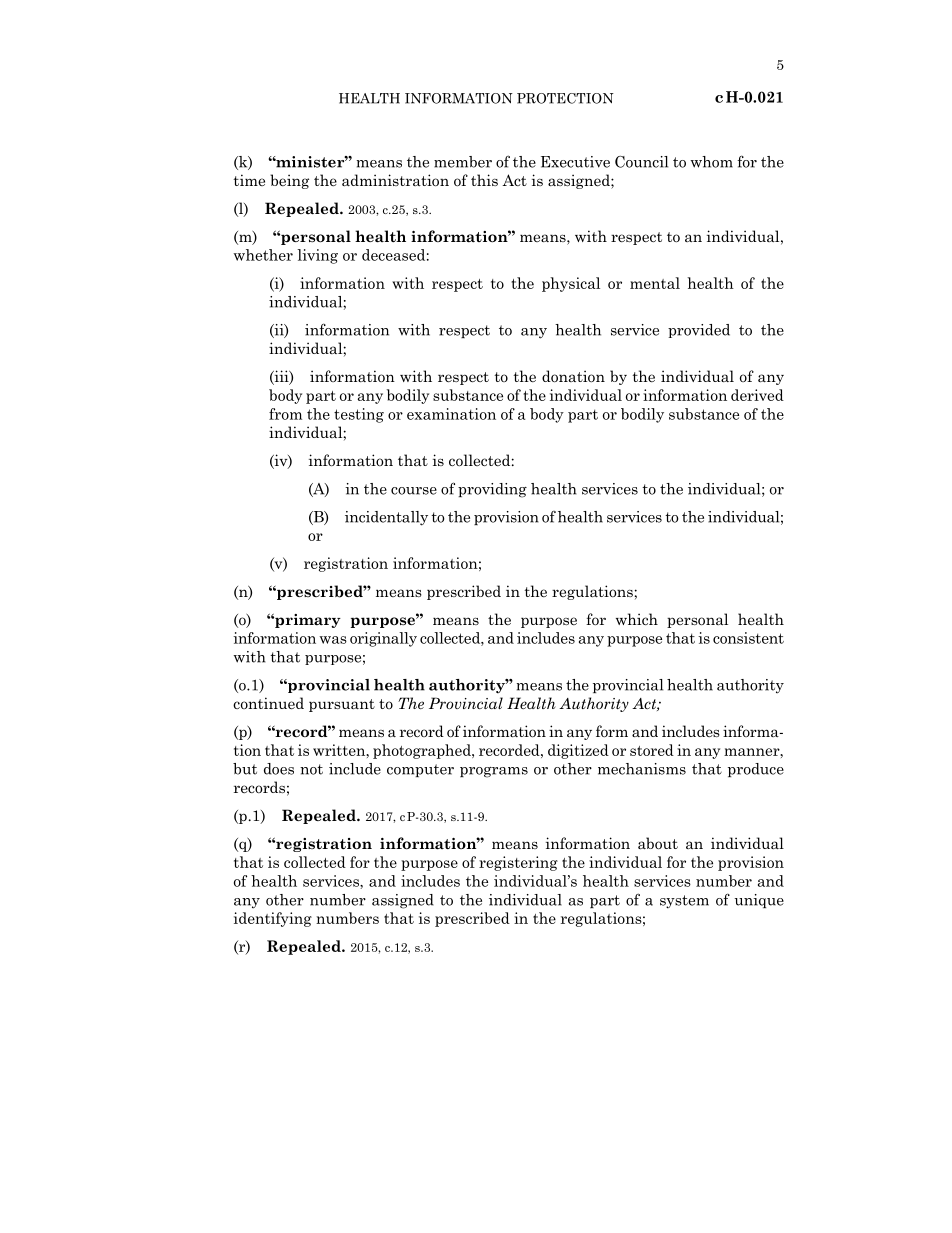 This image has height=1233, width=952. What do you see at coordinates (757, 395) in the image?
I see `derived` at bounding box center [757, 395].
